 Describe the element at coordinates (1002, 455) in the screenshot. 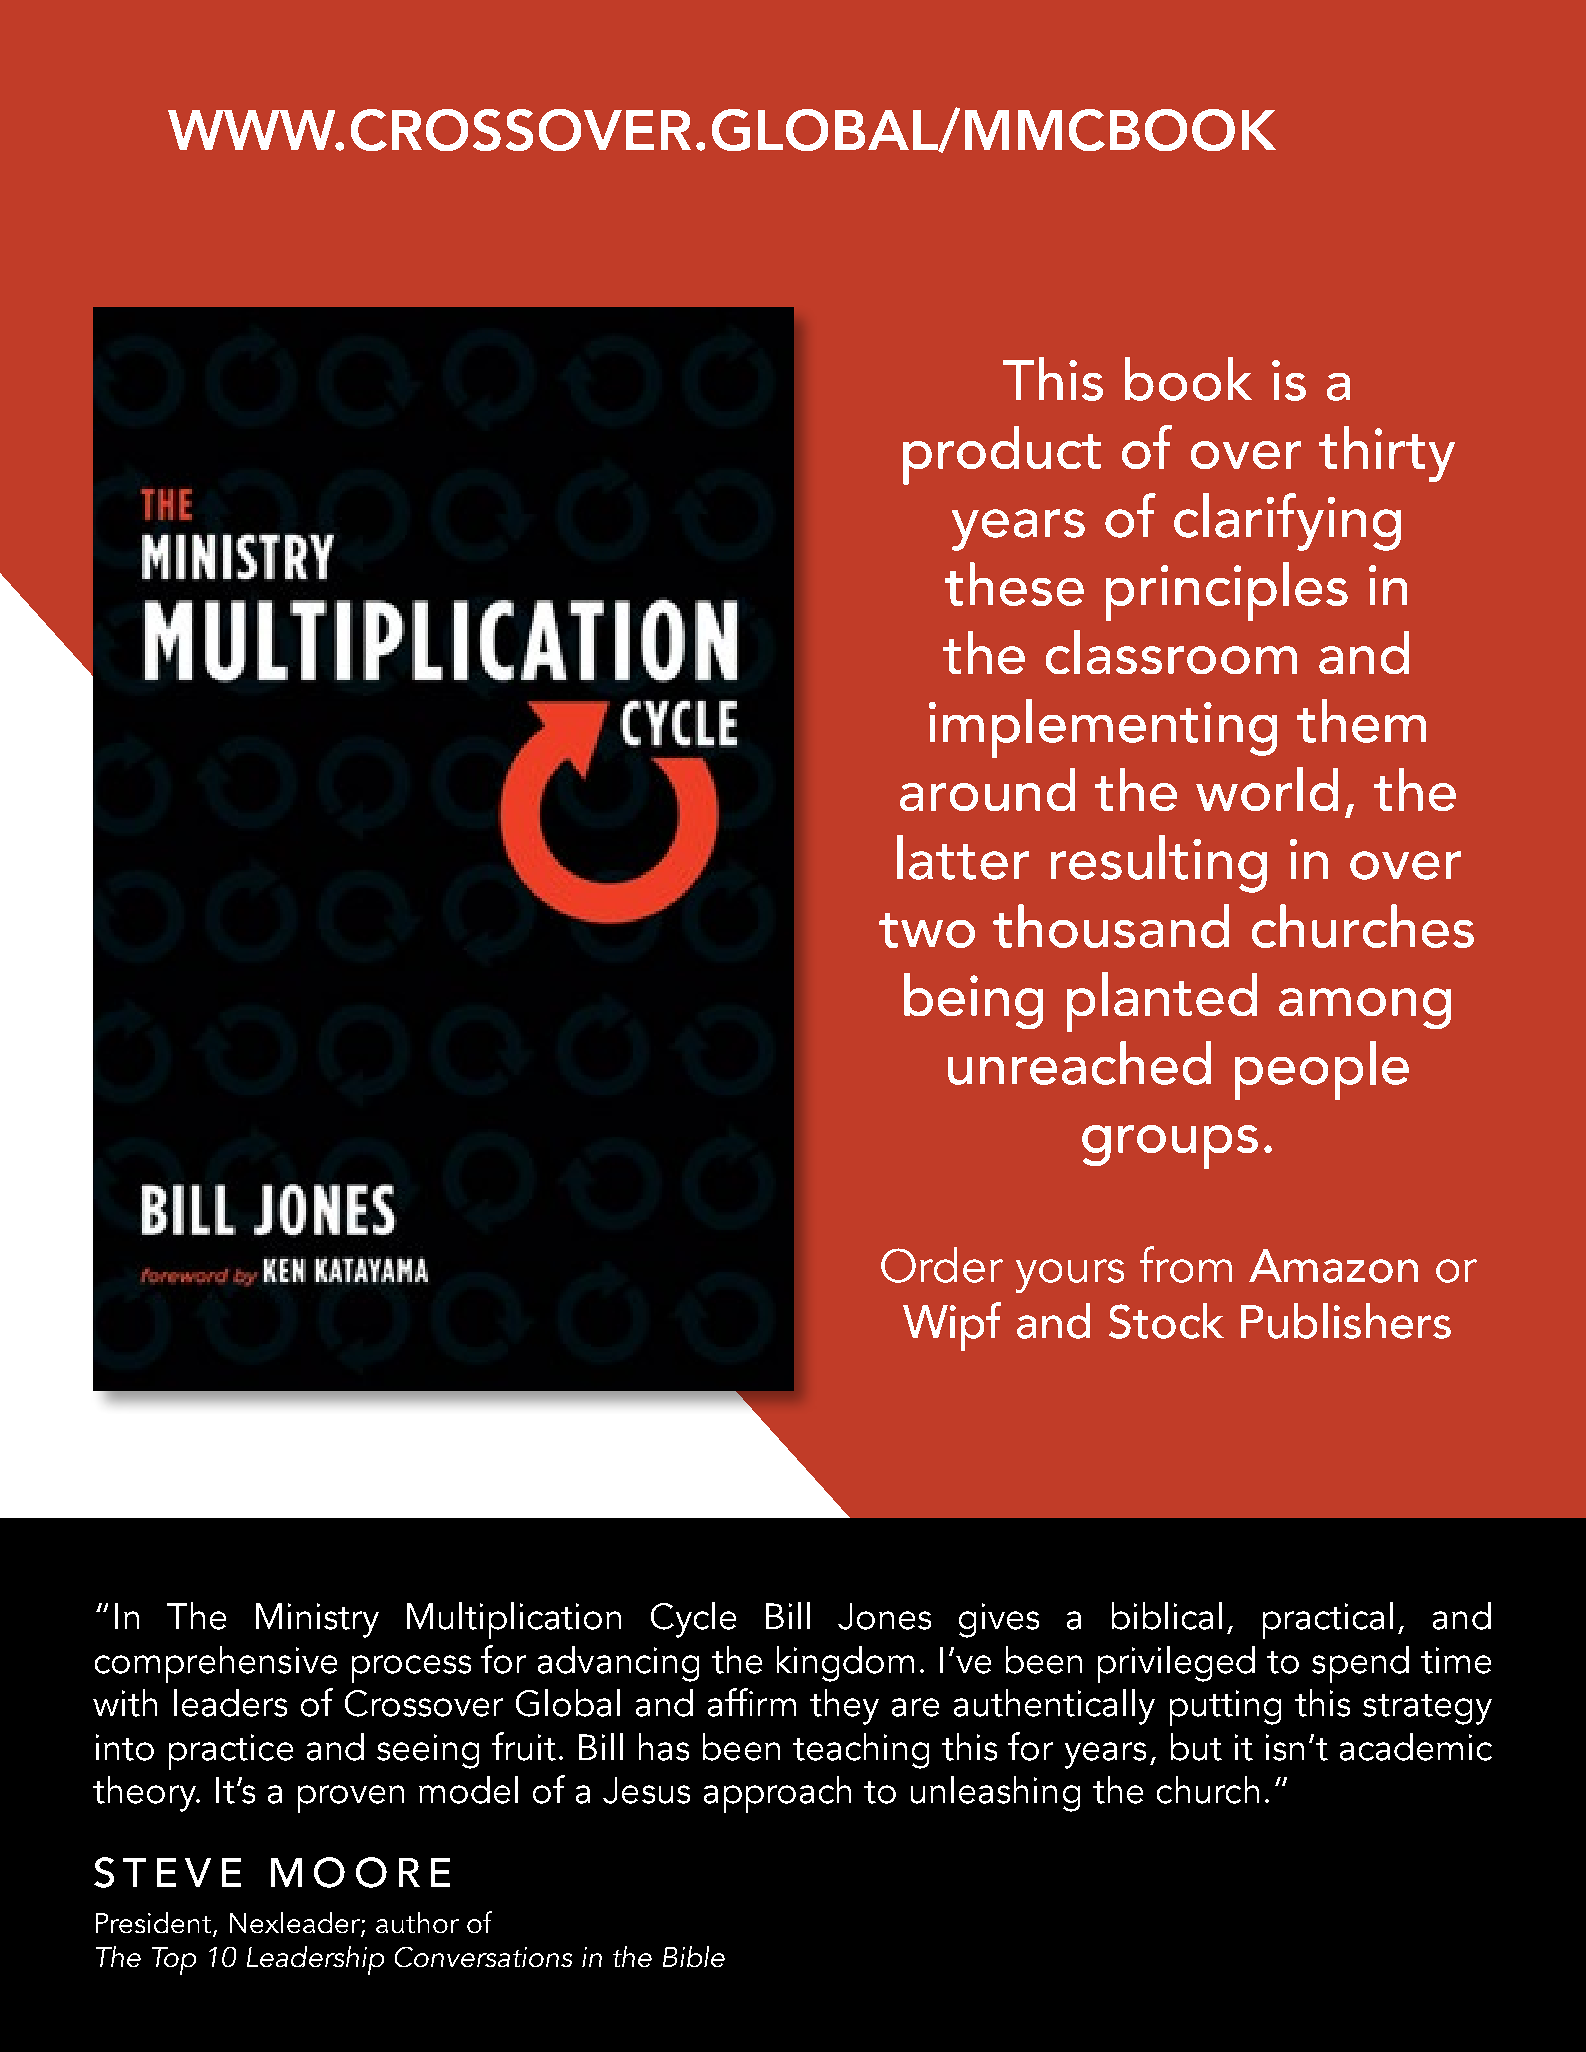

I see `product` at that location.
